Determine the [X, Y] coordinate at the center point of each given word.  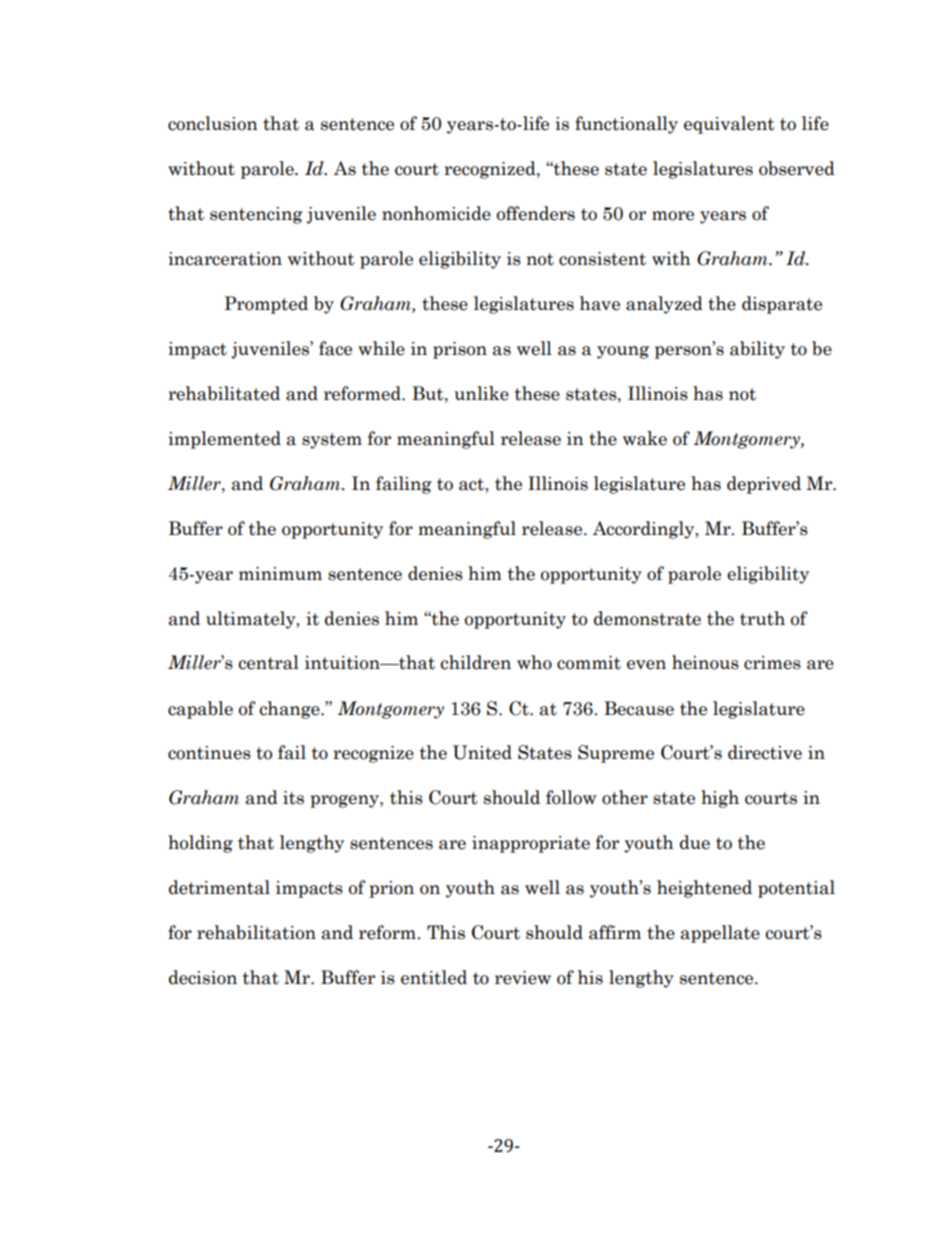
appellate [720, 934]
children [476, 662]
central [269, 662]
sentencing [256, 215]
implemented [224, 440]
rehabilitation [256, 932]
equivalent [729, 125]
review [523, 978]
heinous [705, 662]
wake [645, 438]
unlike [481, 393]
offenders [536, 213]
